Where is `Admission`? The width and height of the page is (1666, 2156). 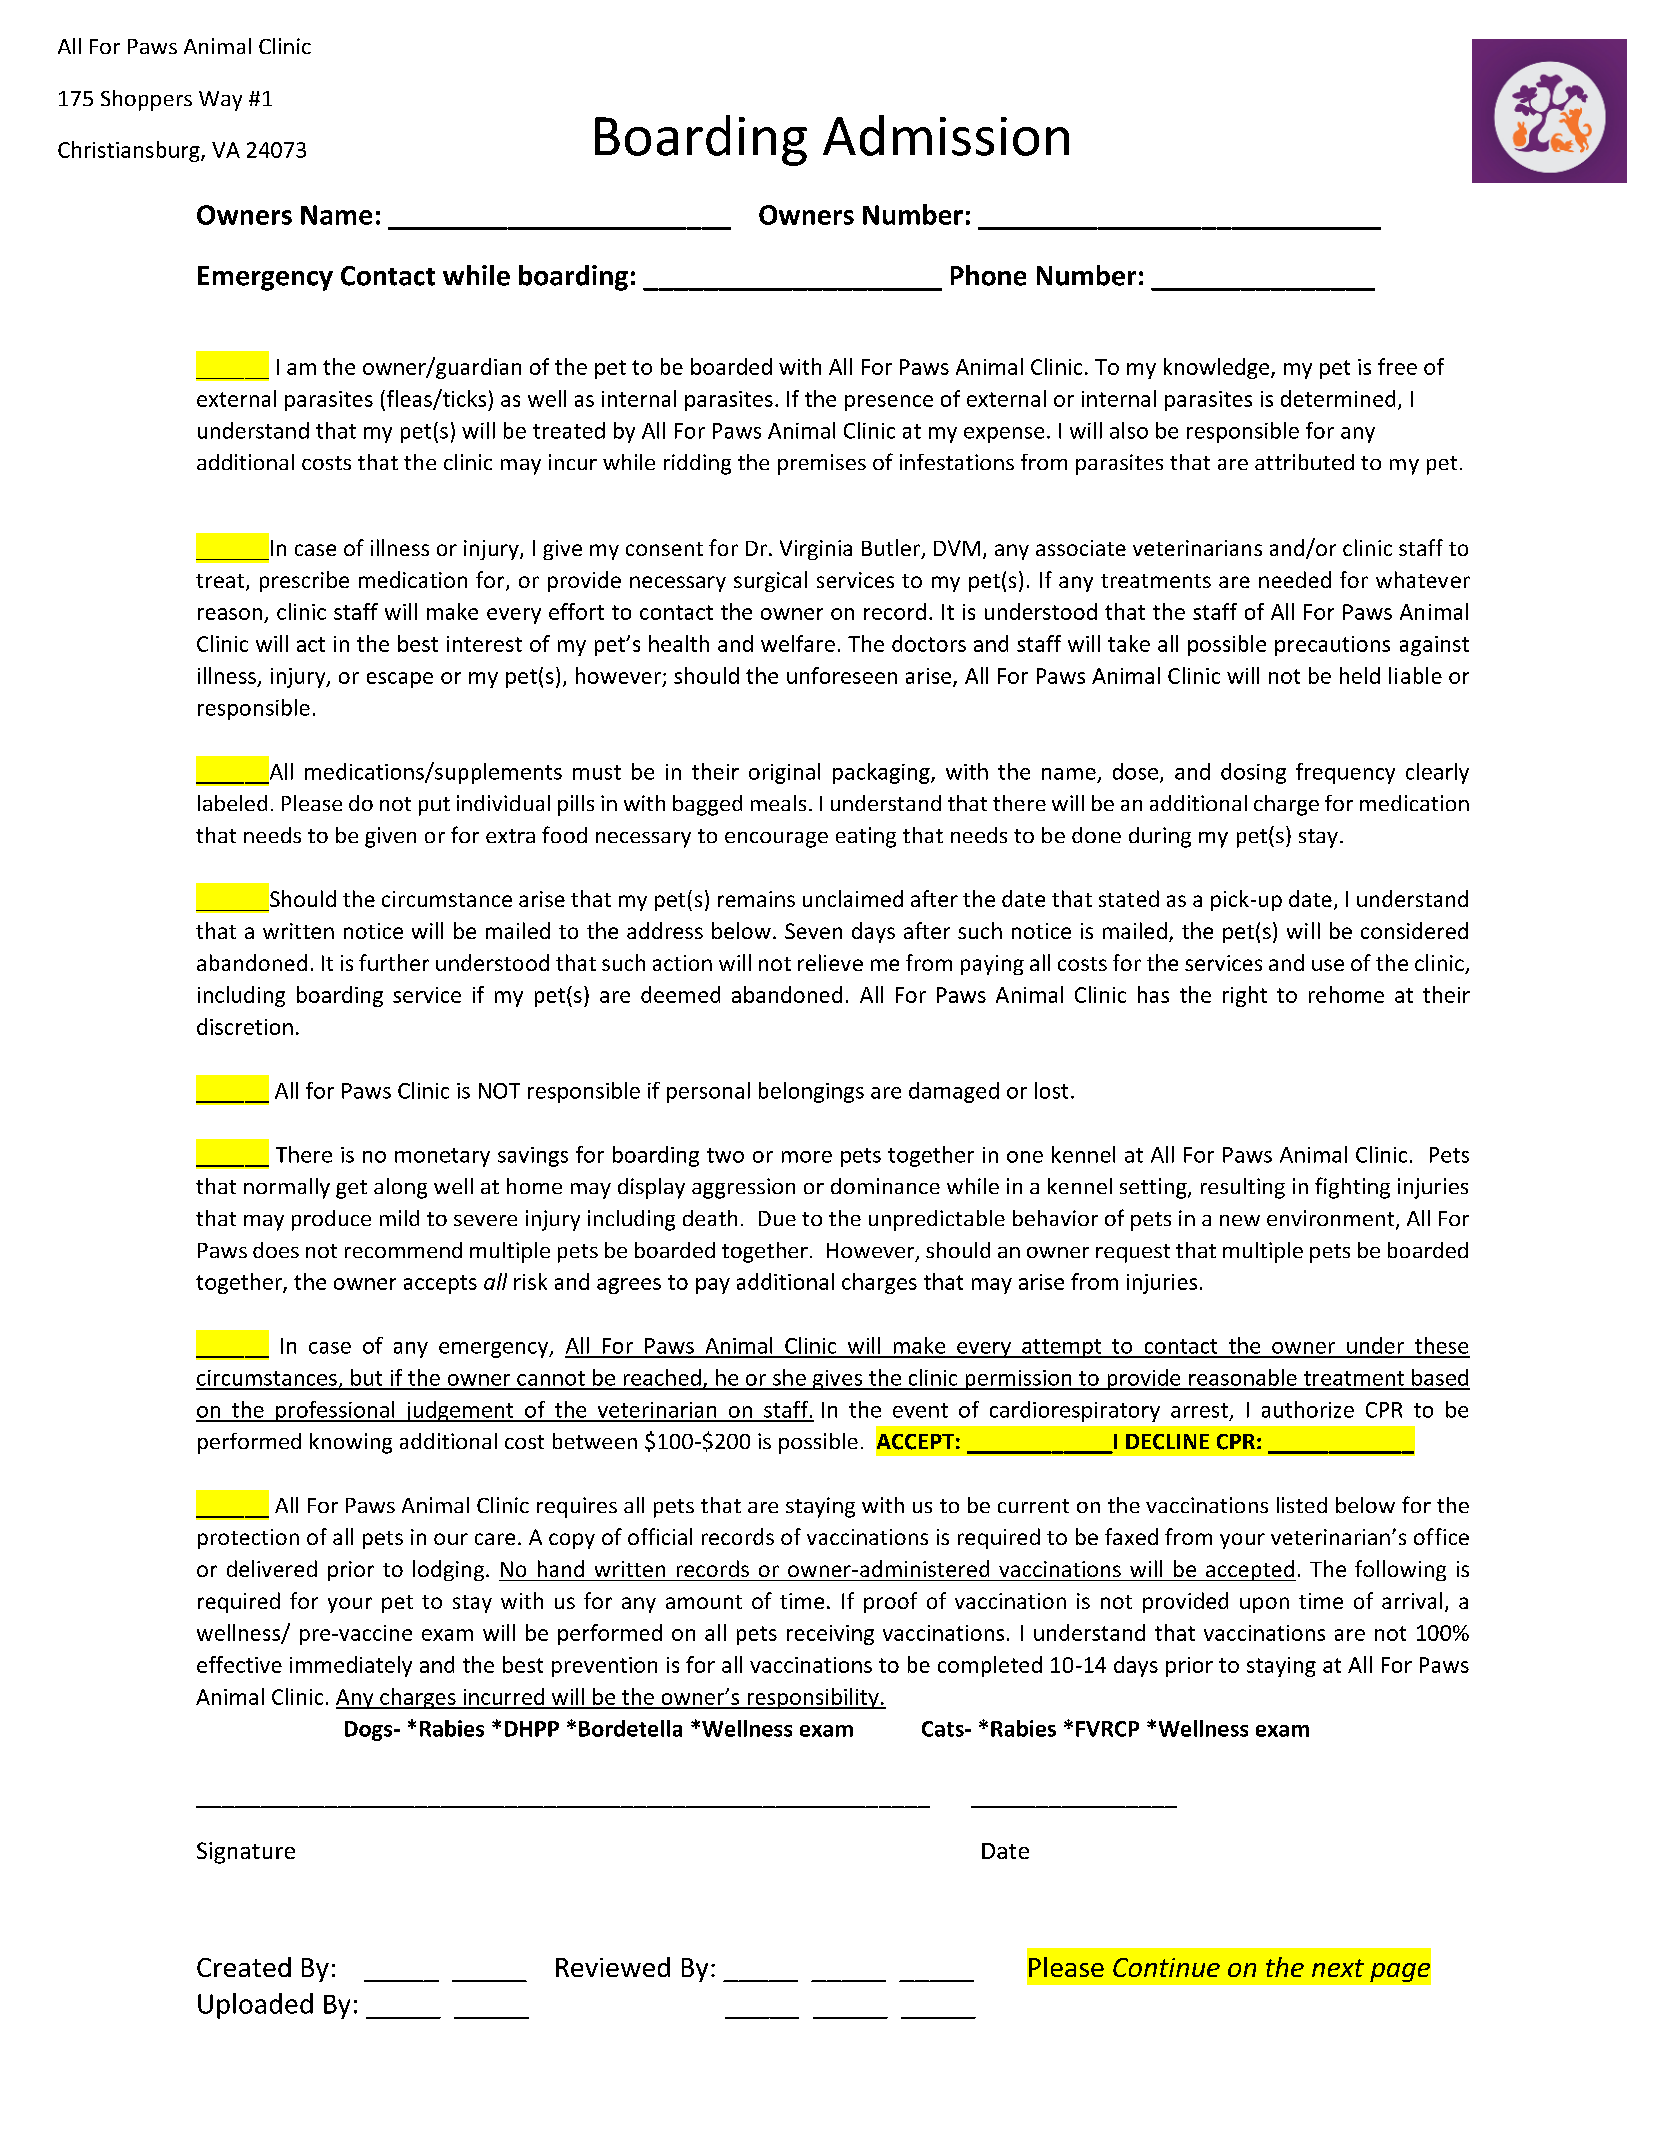
Admission is located at coordinates (946, 135).
